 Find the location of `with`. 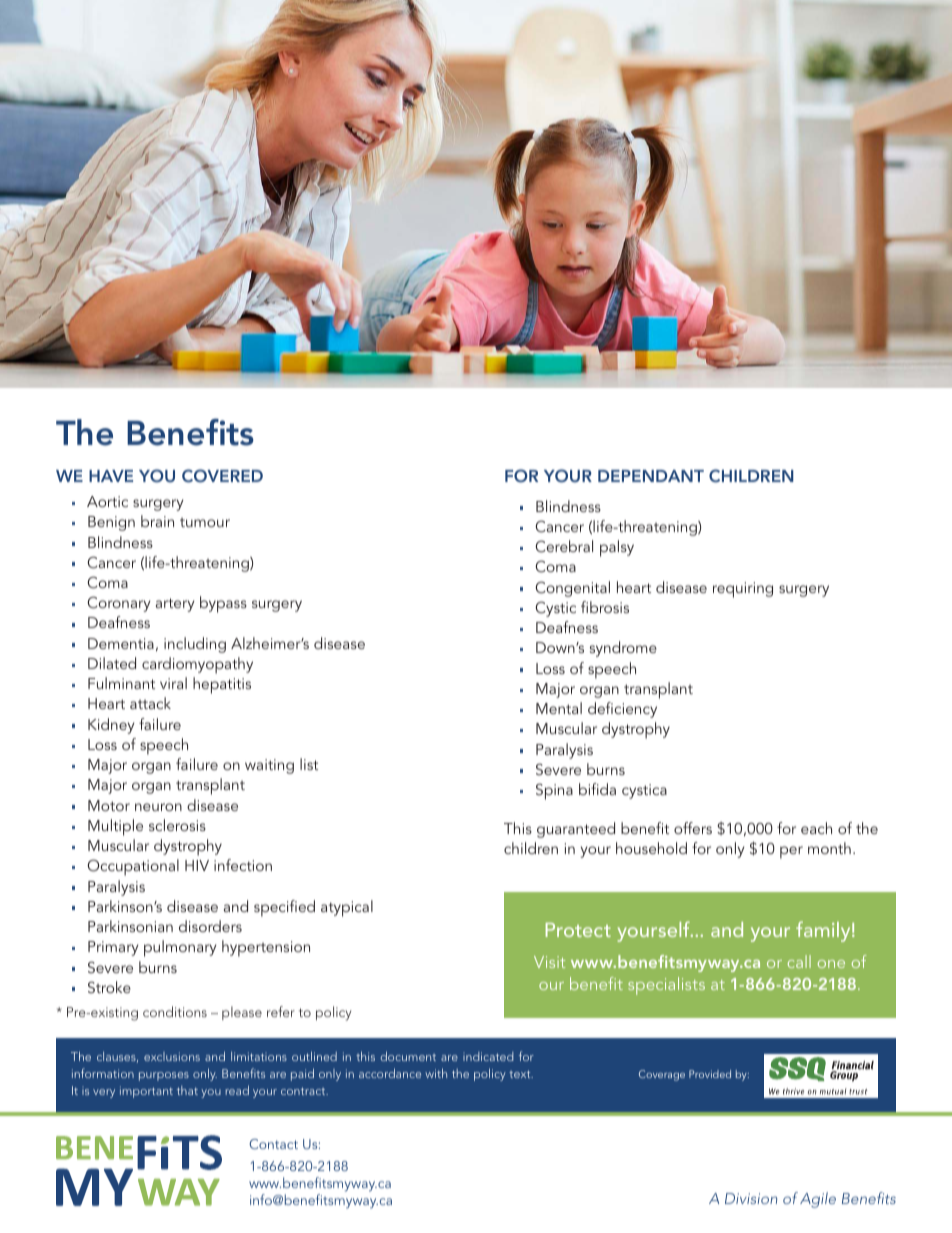

with is located at coordinates (436, 1073).
